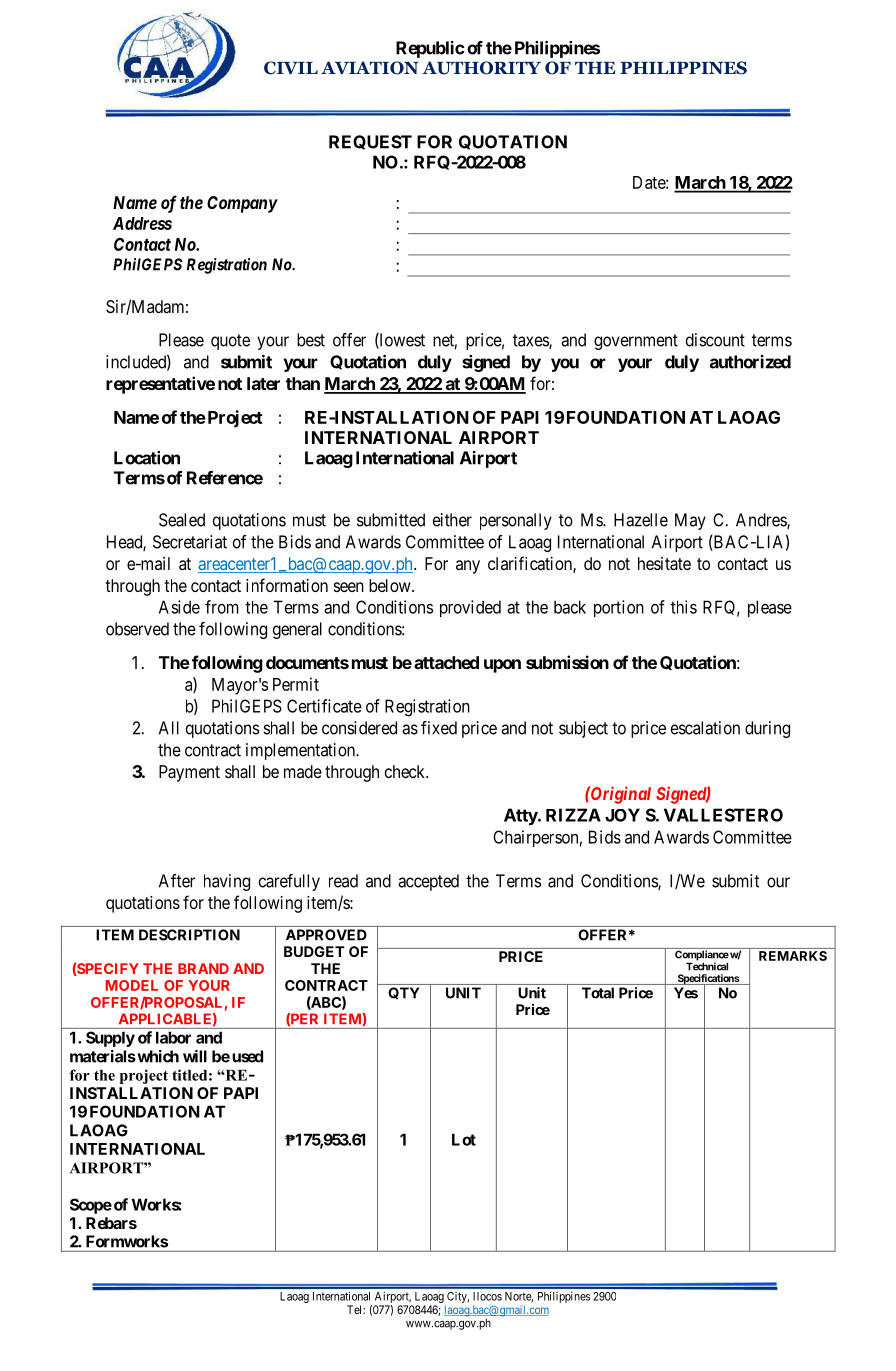 The width and height of the screenshot is (896, 1371). What do you see at coordinates (464, 1139) in the screenshot?
I see `Lot` at bounding box center [464, 1139].
